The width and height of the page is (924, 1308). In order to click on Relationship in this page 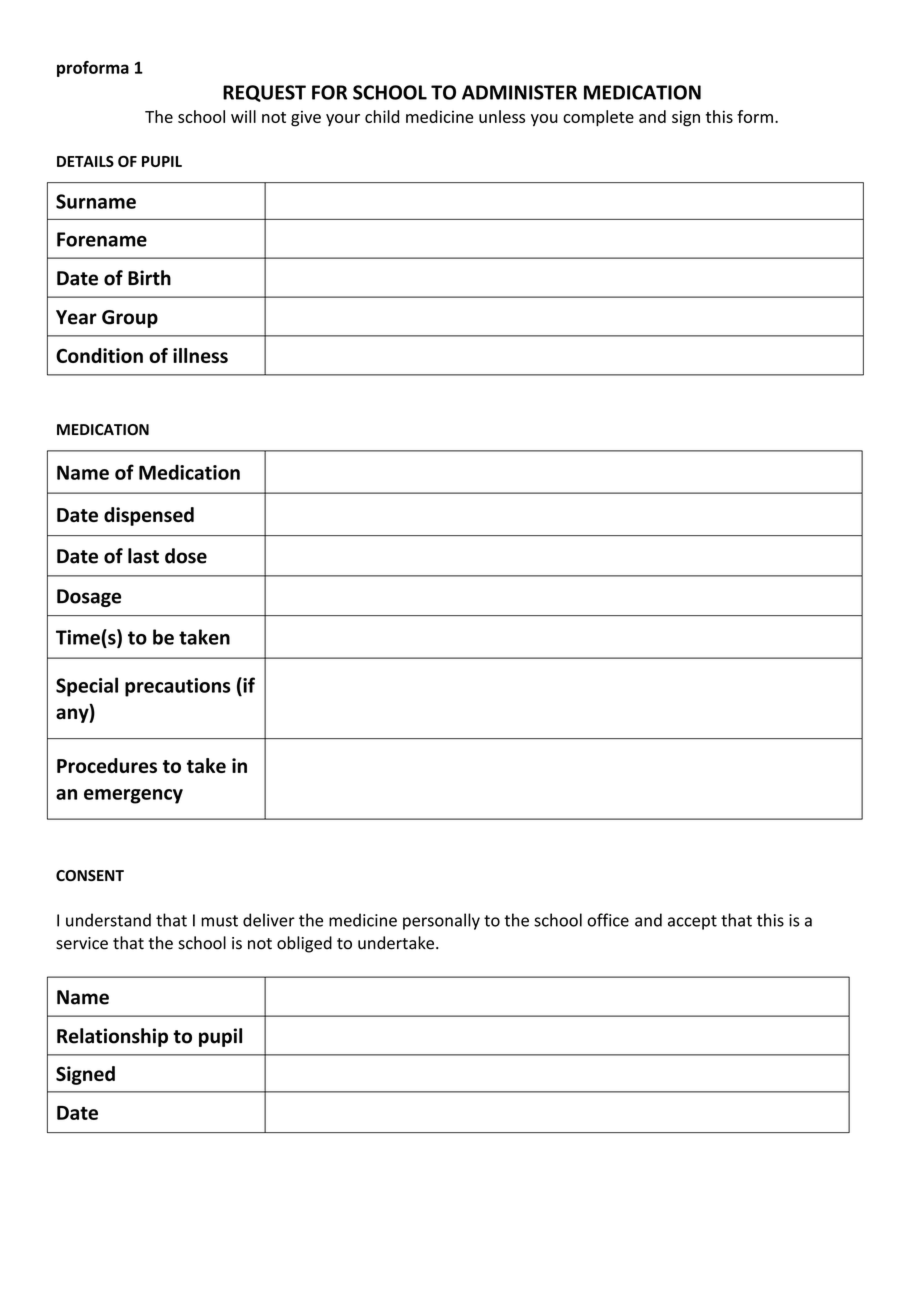, I will do `click(112, 1037)`.
